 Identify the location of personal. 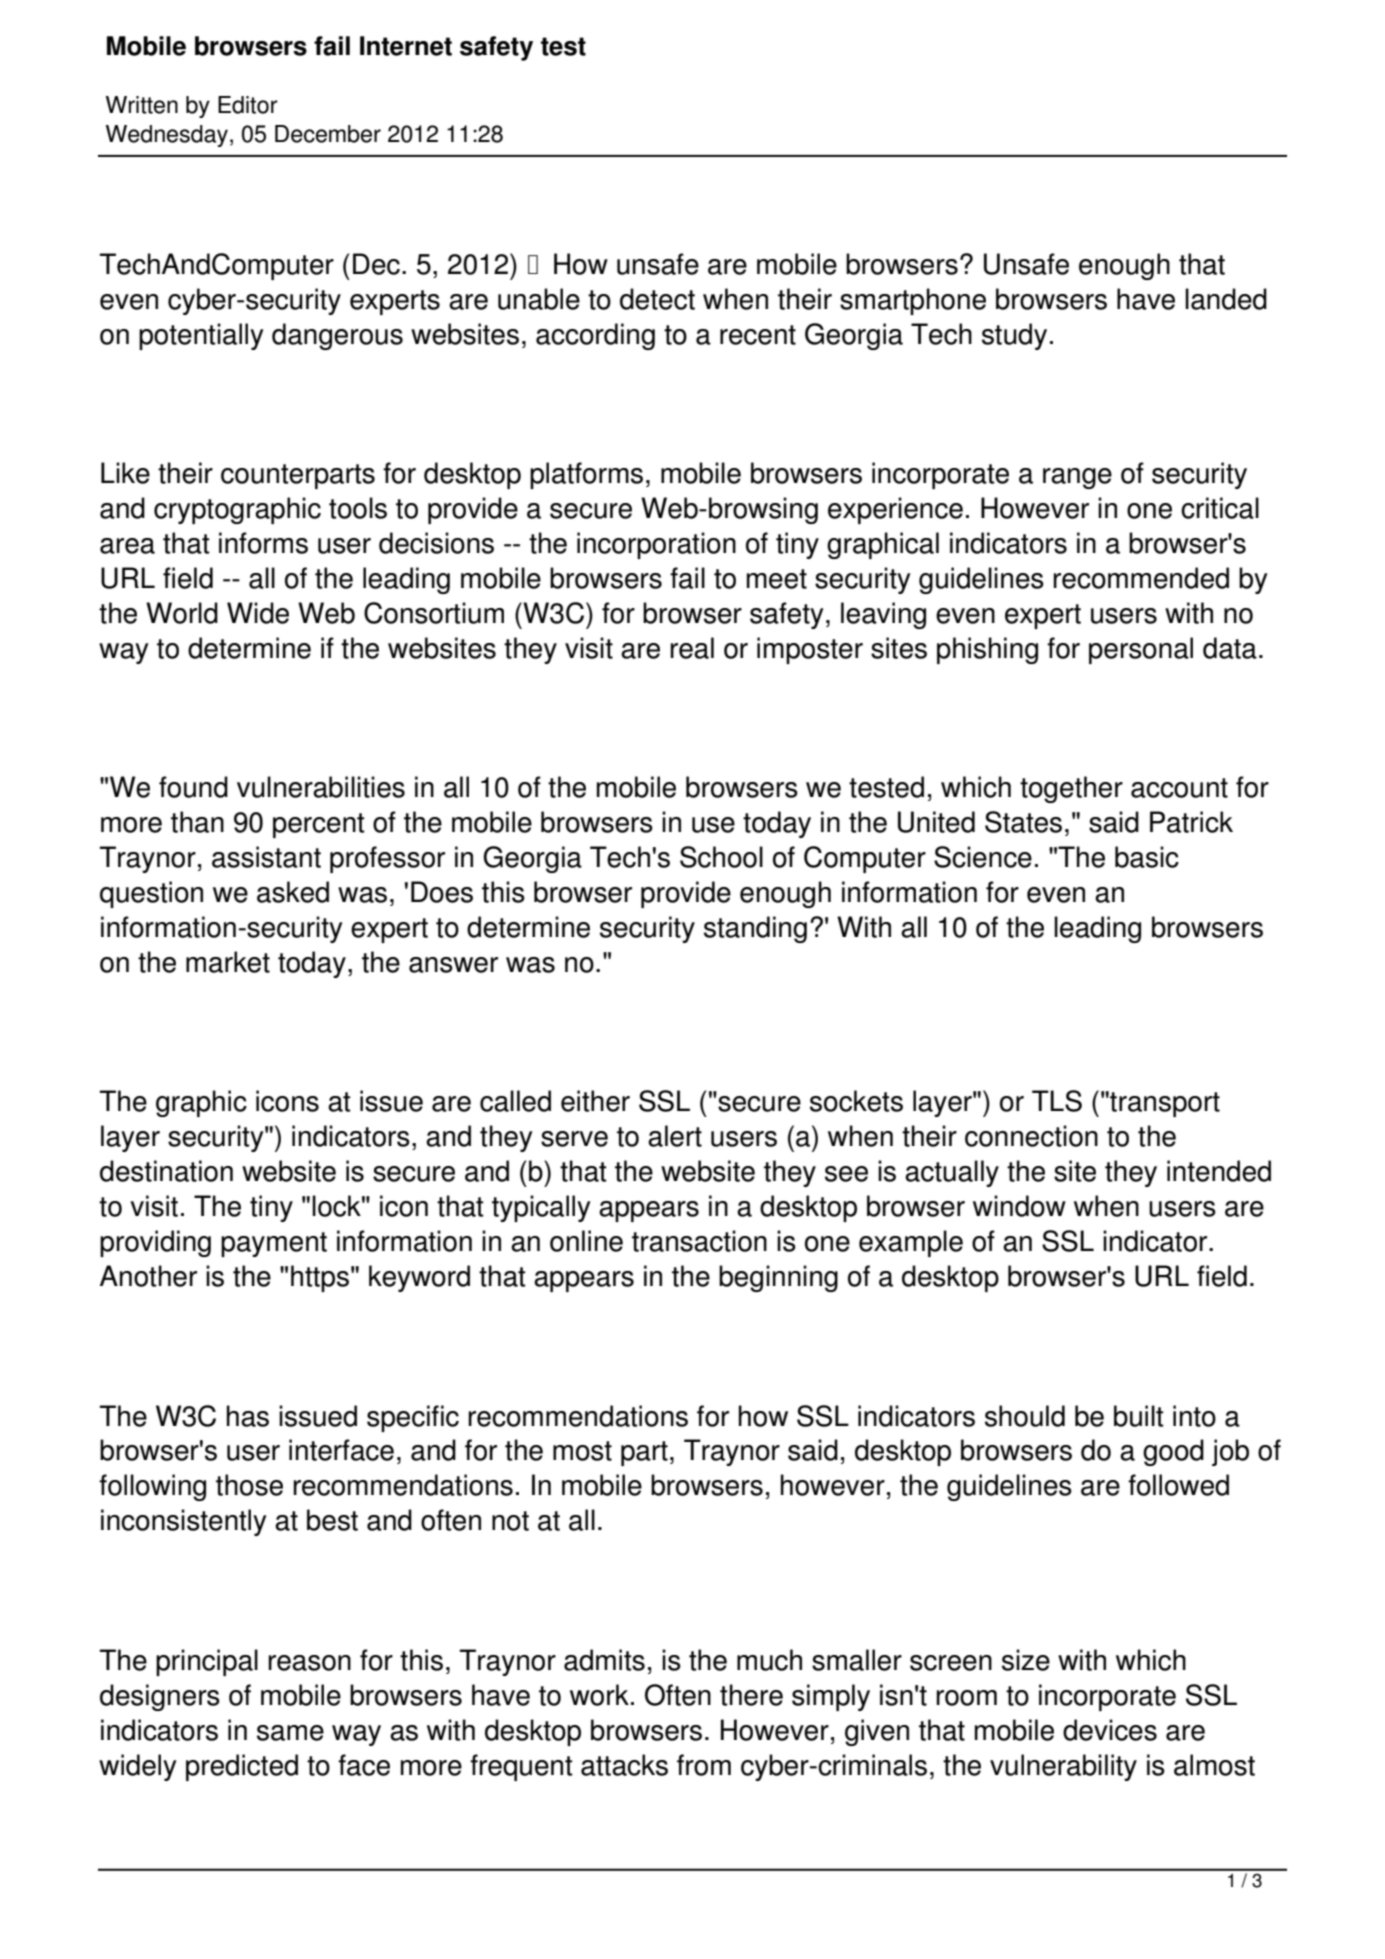
(1141, 650).
